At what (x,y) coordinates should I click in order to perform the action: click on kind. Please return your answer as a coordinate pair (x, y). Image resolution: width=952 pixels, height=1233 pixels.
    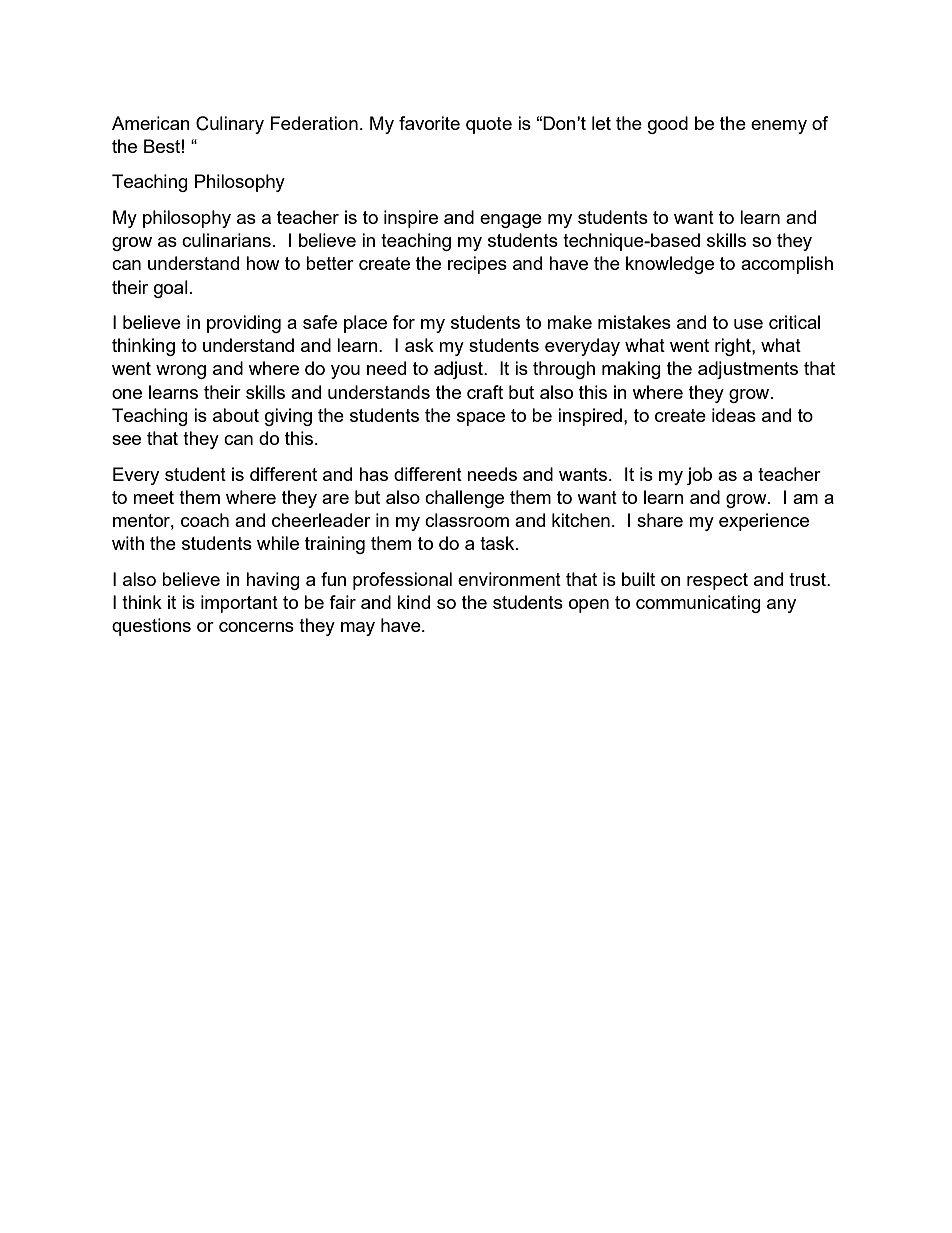
    Looking at the image, I should click on (413, 602).
